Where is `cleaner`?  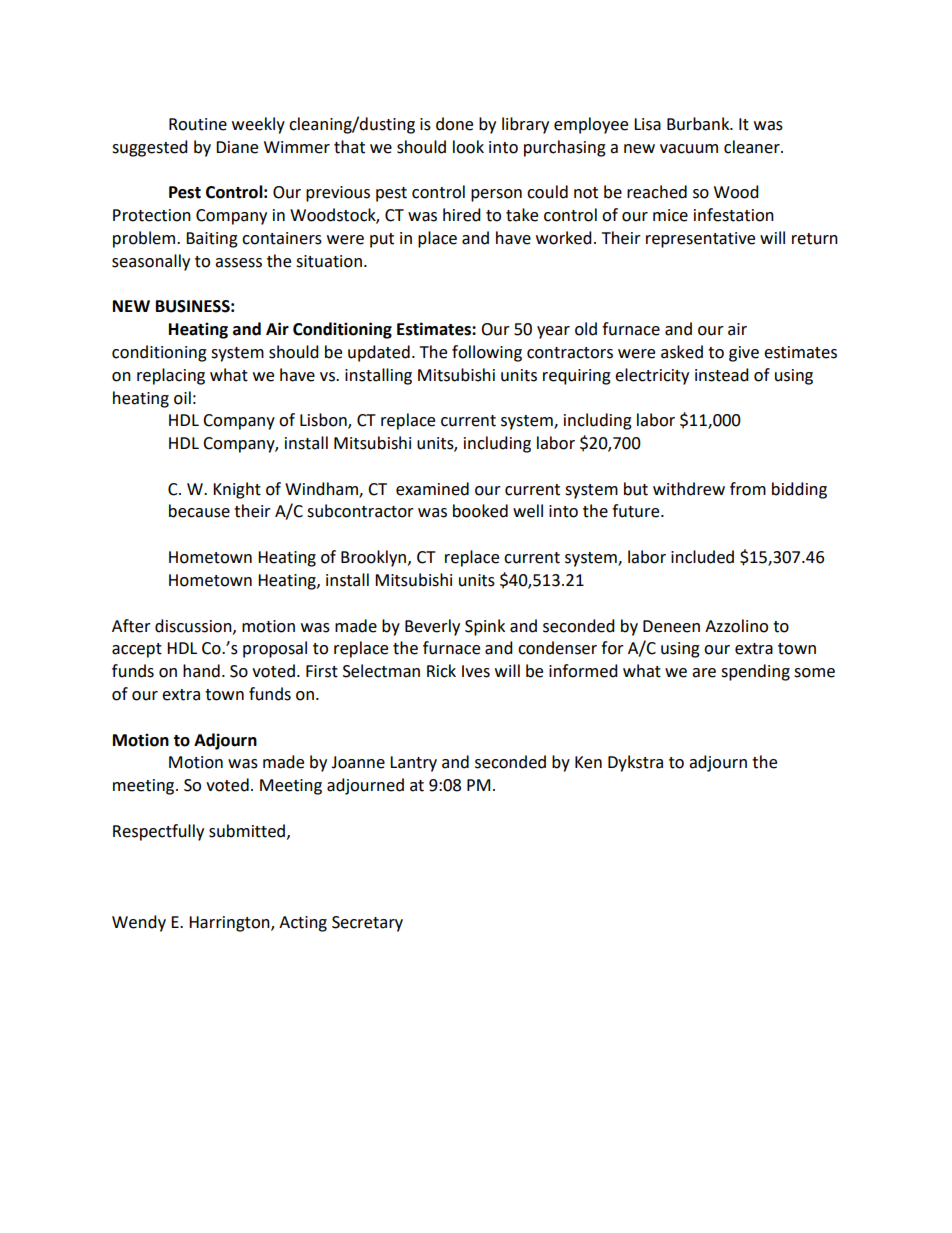 cleaner is located at coordinates (753, 147).
